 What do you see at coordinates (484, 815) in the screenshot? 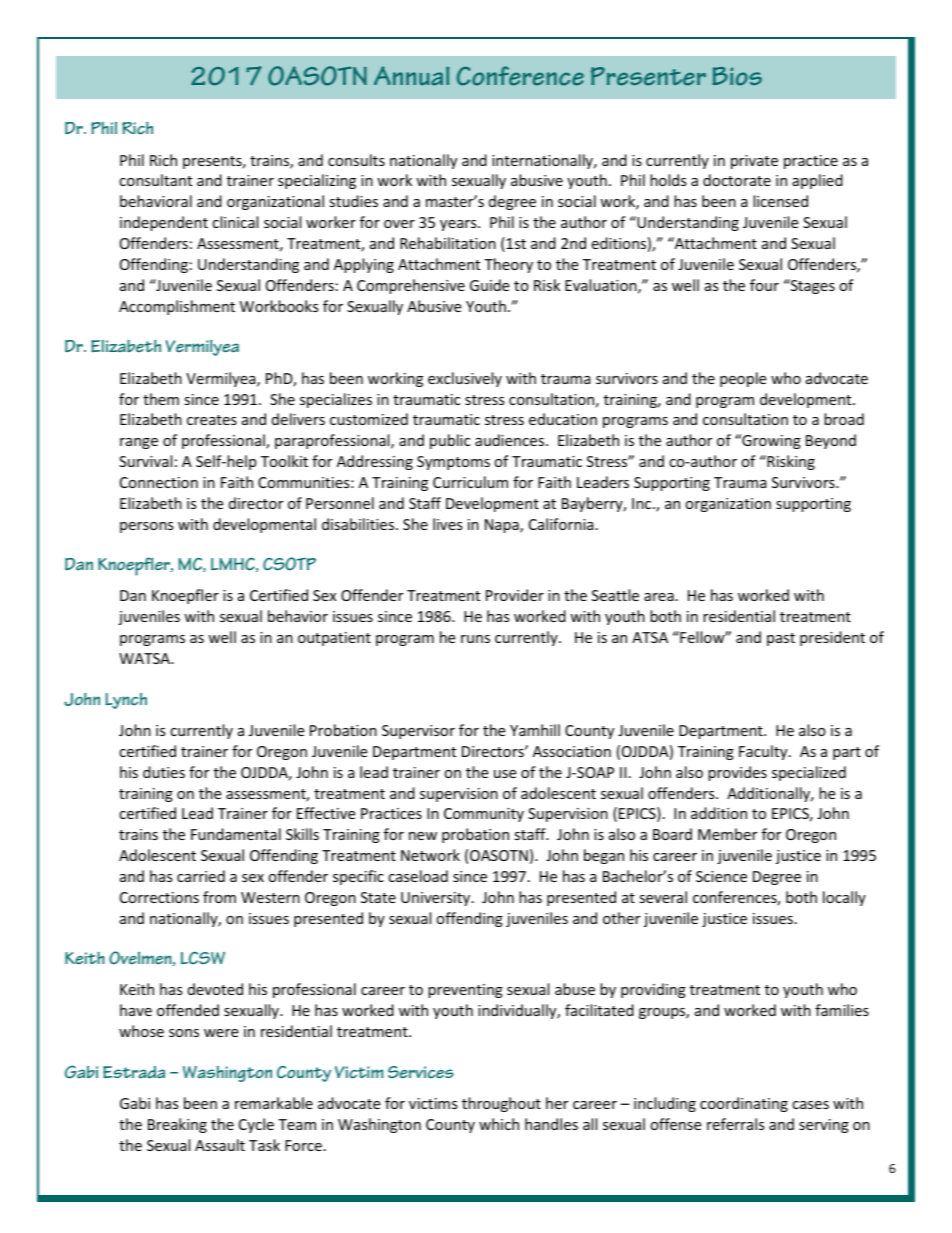
I see `Community` at bounding box center [484, 815].
